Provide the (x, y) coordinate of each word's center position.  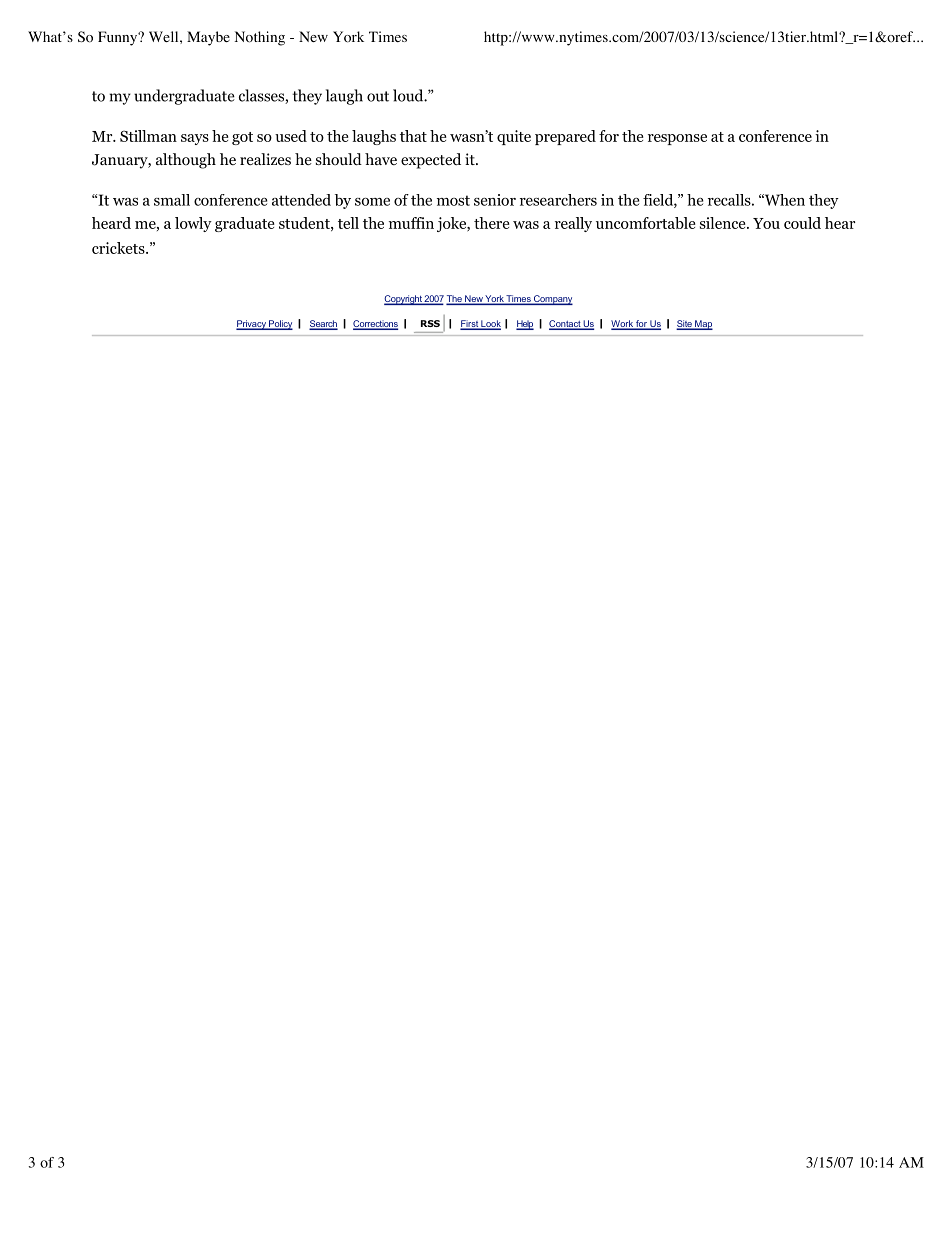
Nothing (259, 38)
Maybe (208, 38)
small (172, 200)
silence (724, 223)
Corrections (375, 325)
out (378, 96)
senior (495, 200)
